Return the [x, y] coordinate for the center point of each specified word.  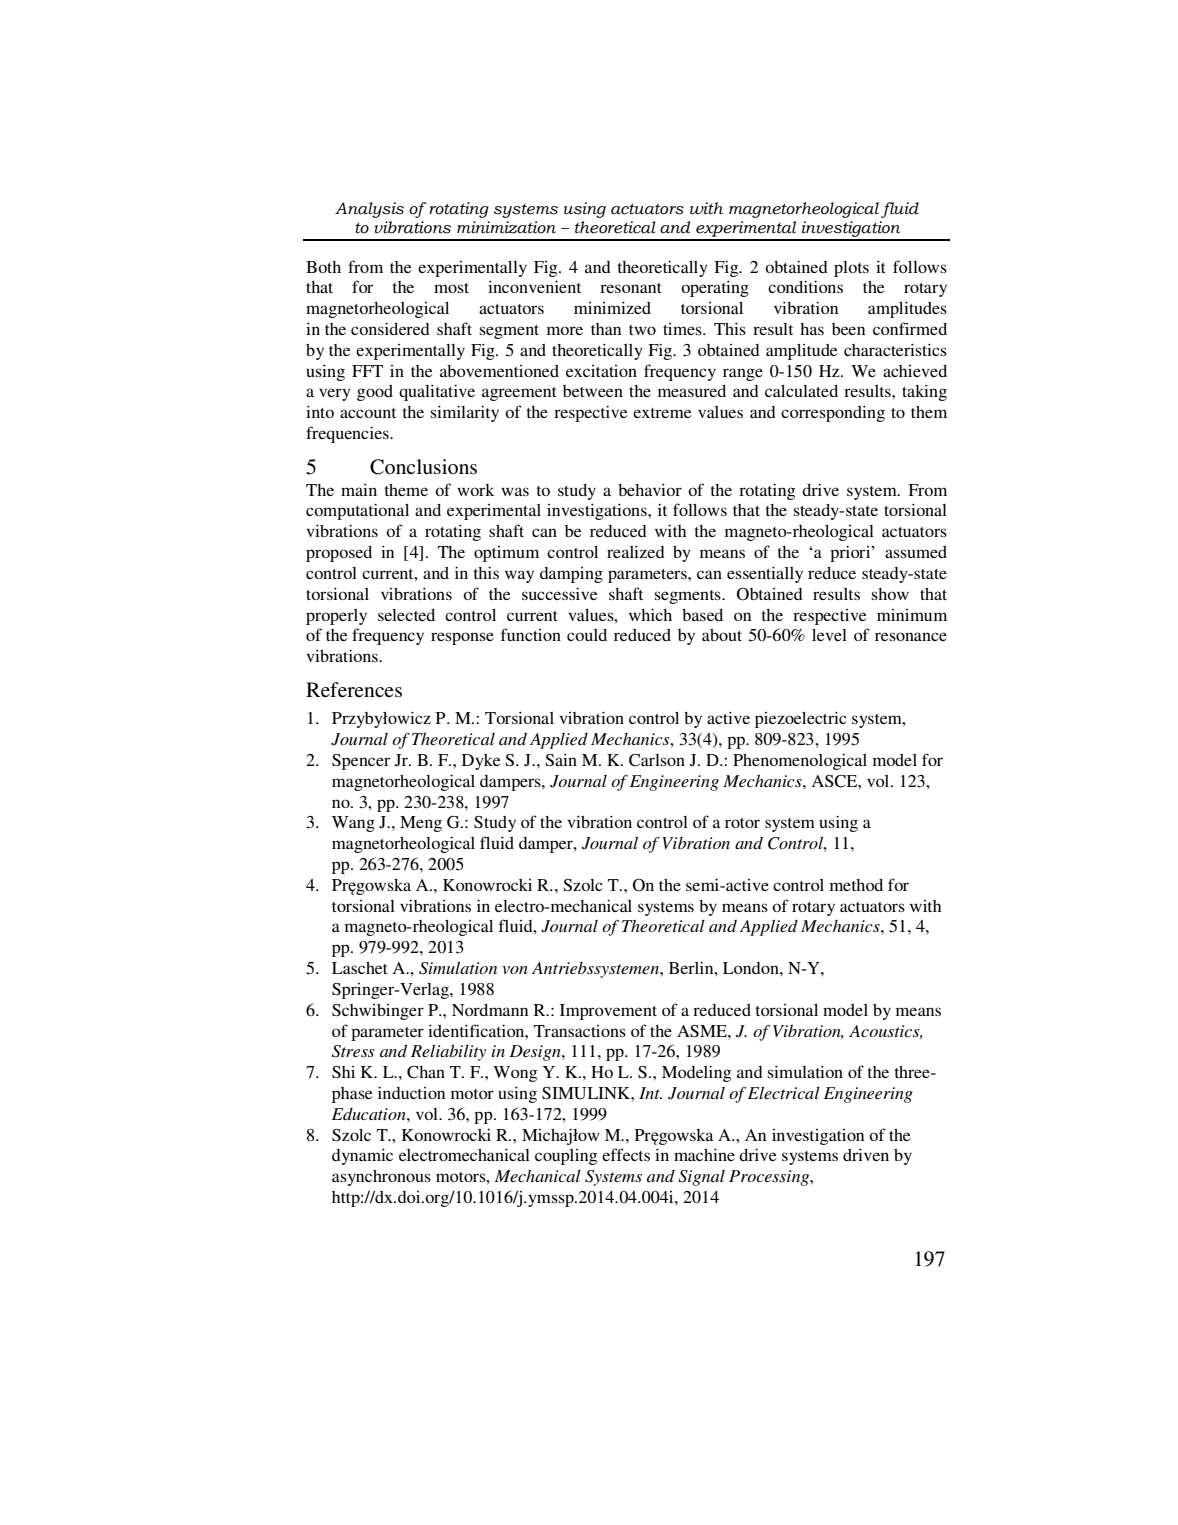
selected [406, 615]
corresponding [833, 413]
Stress [353, 1051]
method [856, 885]
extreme [662, 413]
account [368, 413]
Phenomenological [800, 761]
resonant [631, 288]
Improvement [608, 1012]
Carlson [657, 760]
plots [851, 269]
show [890, 594]
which [650, 614]
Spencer [361, 762]
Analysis [369, 210]
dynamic [362, 1156]
